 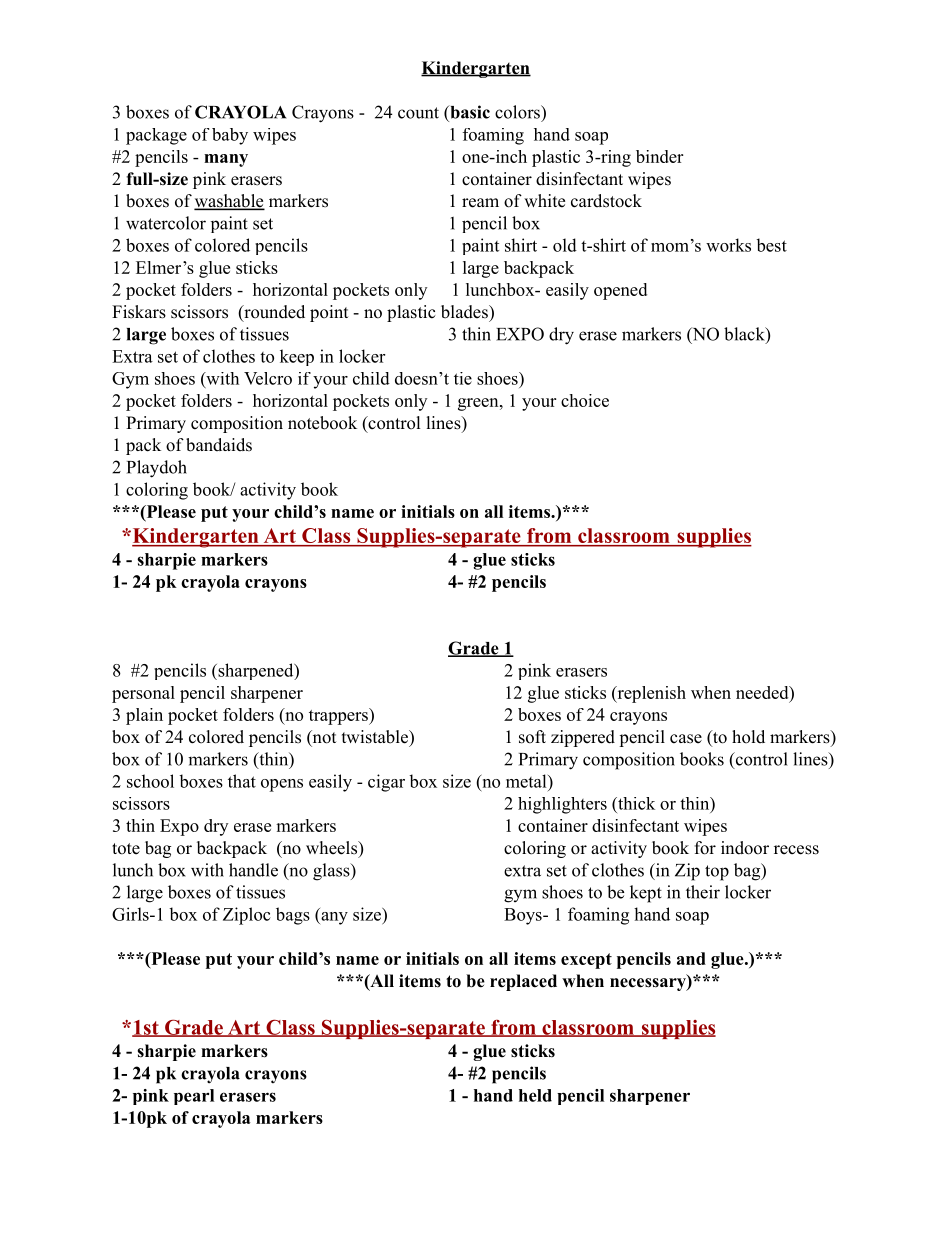 What do you see at coordinates (532, 737) in the document?
I see `soft` at bounding box center [532, 737].
